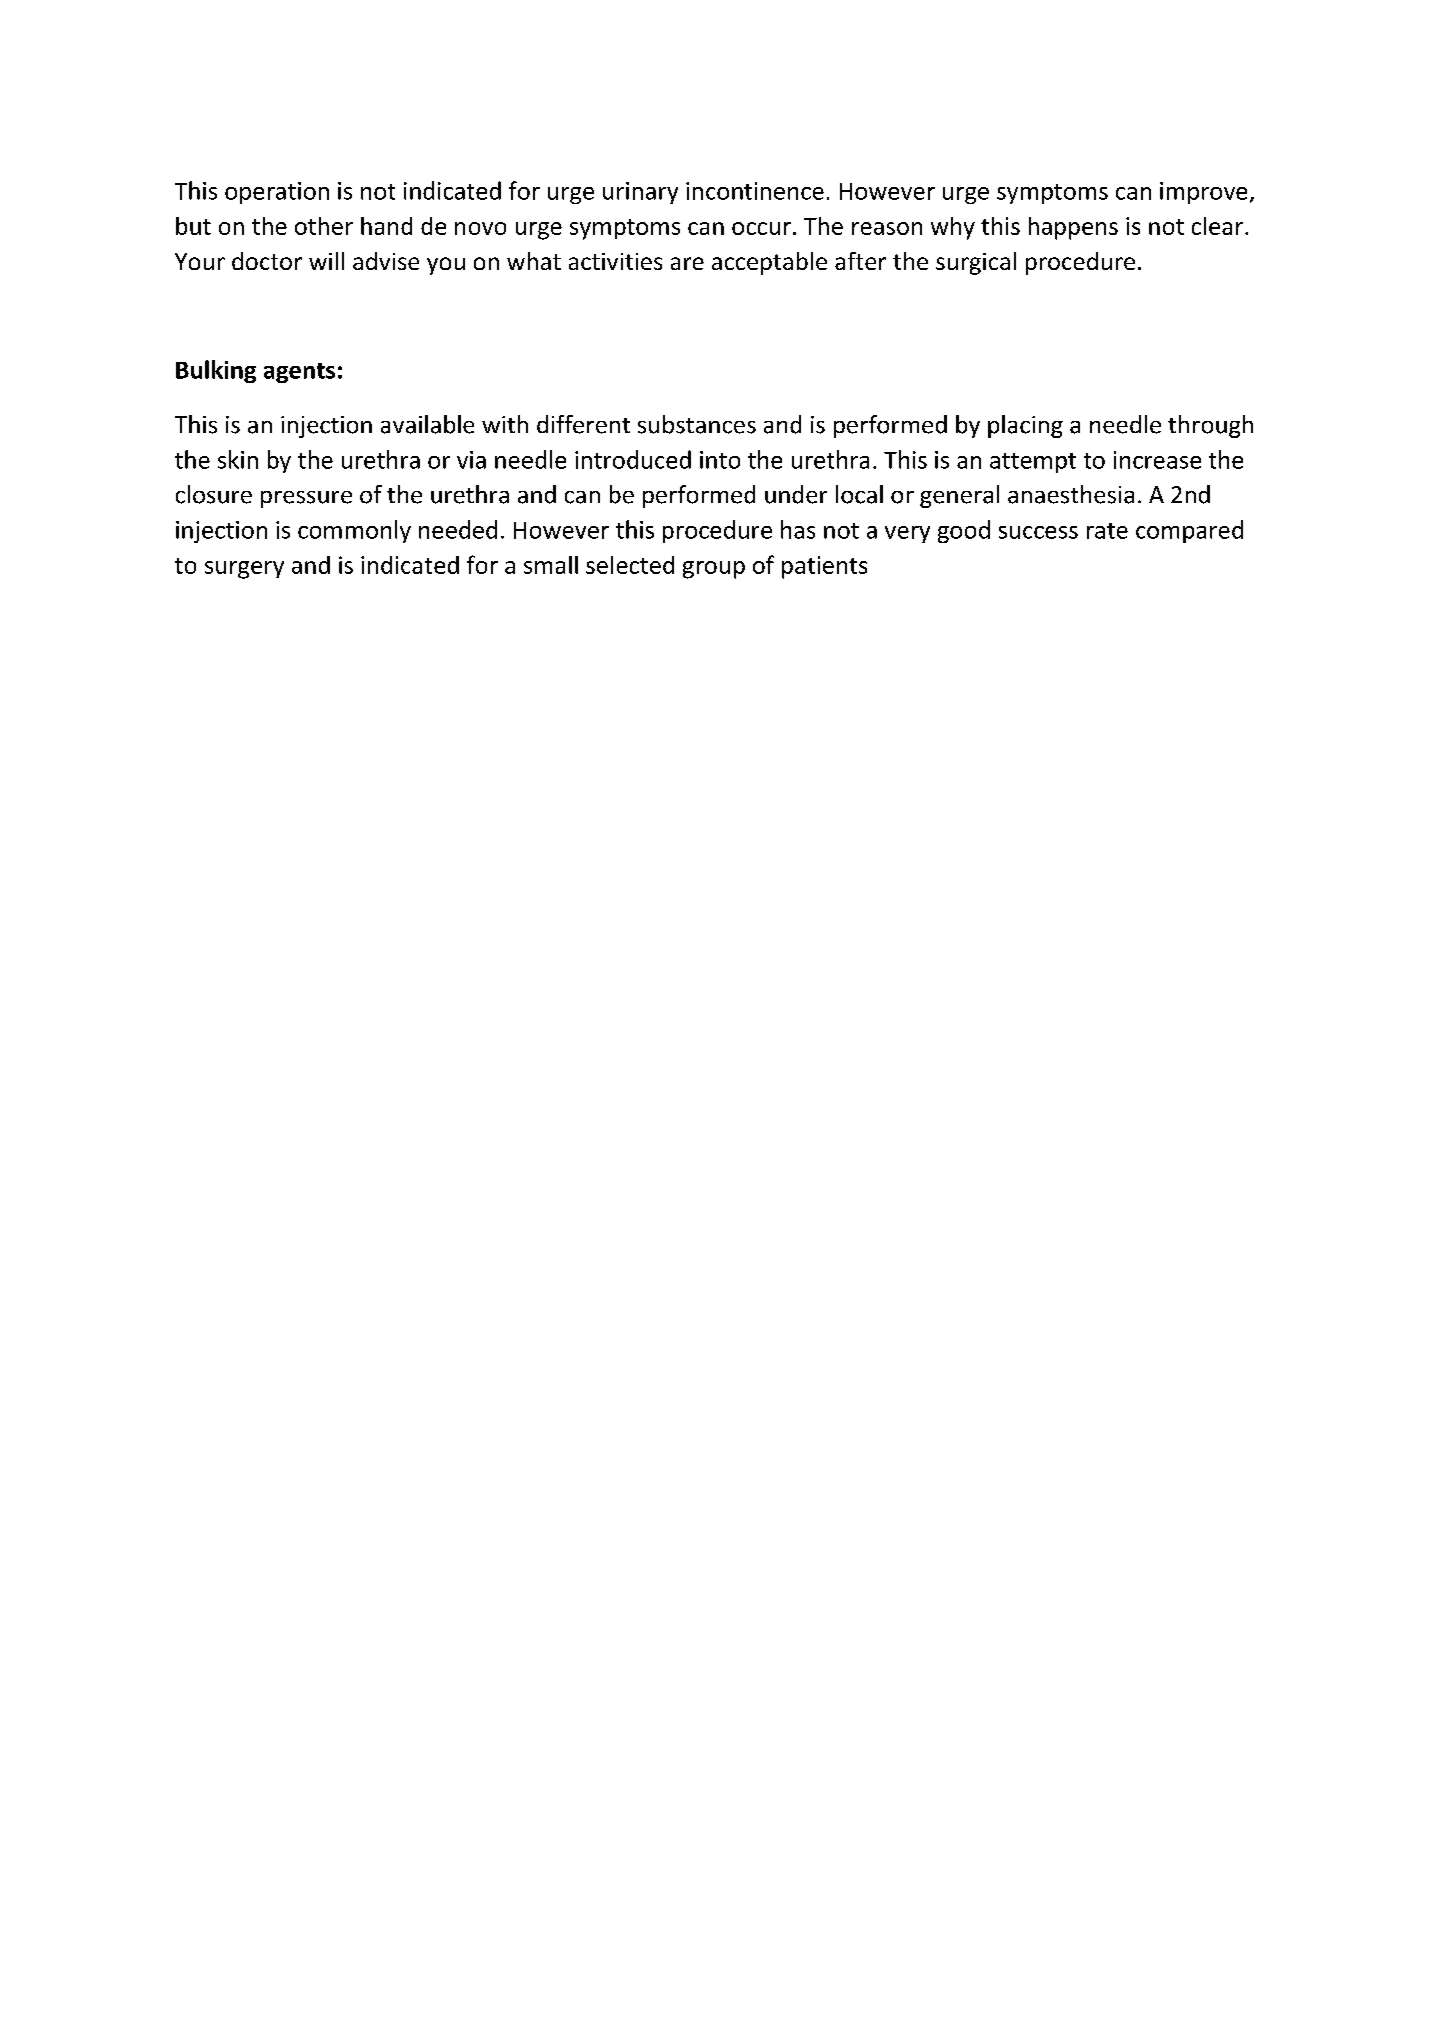  What do you see at coordinates (1033, 463) in the image?
I see `attempt` at bounding box center [1033, 463].
